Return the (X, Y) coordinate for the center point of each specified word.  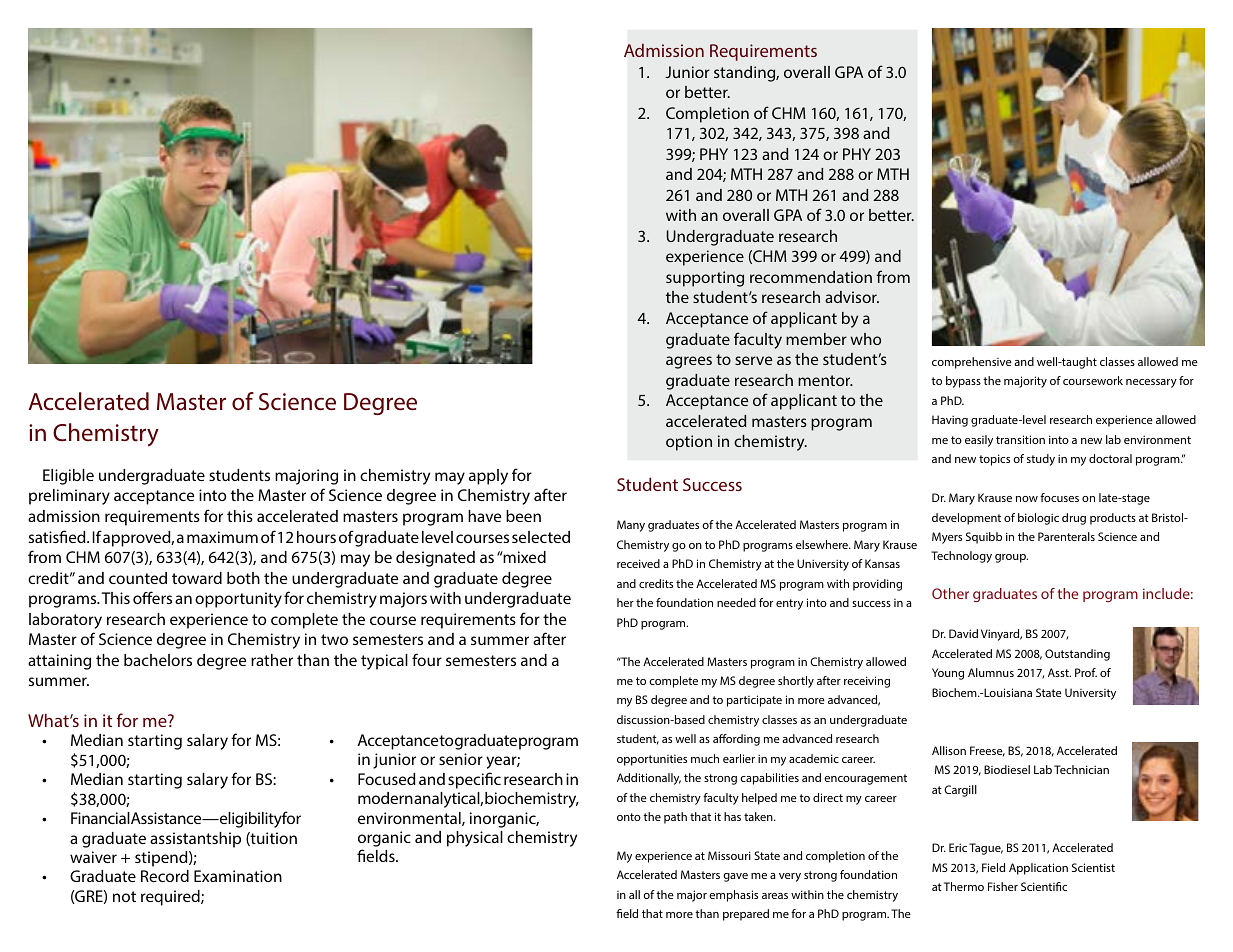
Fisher (1003, 886)
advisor (852, 297)
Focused (387, 779)
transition (1020, 439)
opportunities (652, 760)
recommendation (811, 277)
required (171, 898)
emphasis (733, 896)
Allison (949, 750)
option (689, 443)
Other (950, 593)
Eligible (68, 477)
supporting (705, 279)
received (638, 563)
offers (152, 597)
